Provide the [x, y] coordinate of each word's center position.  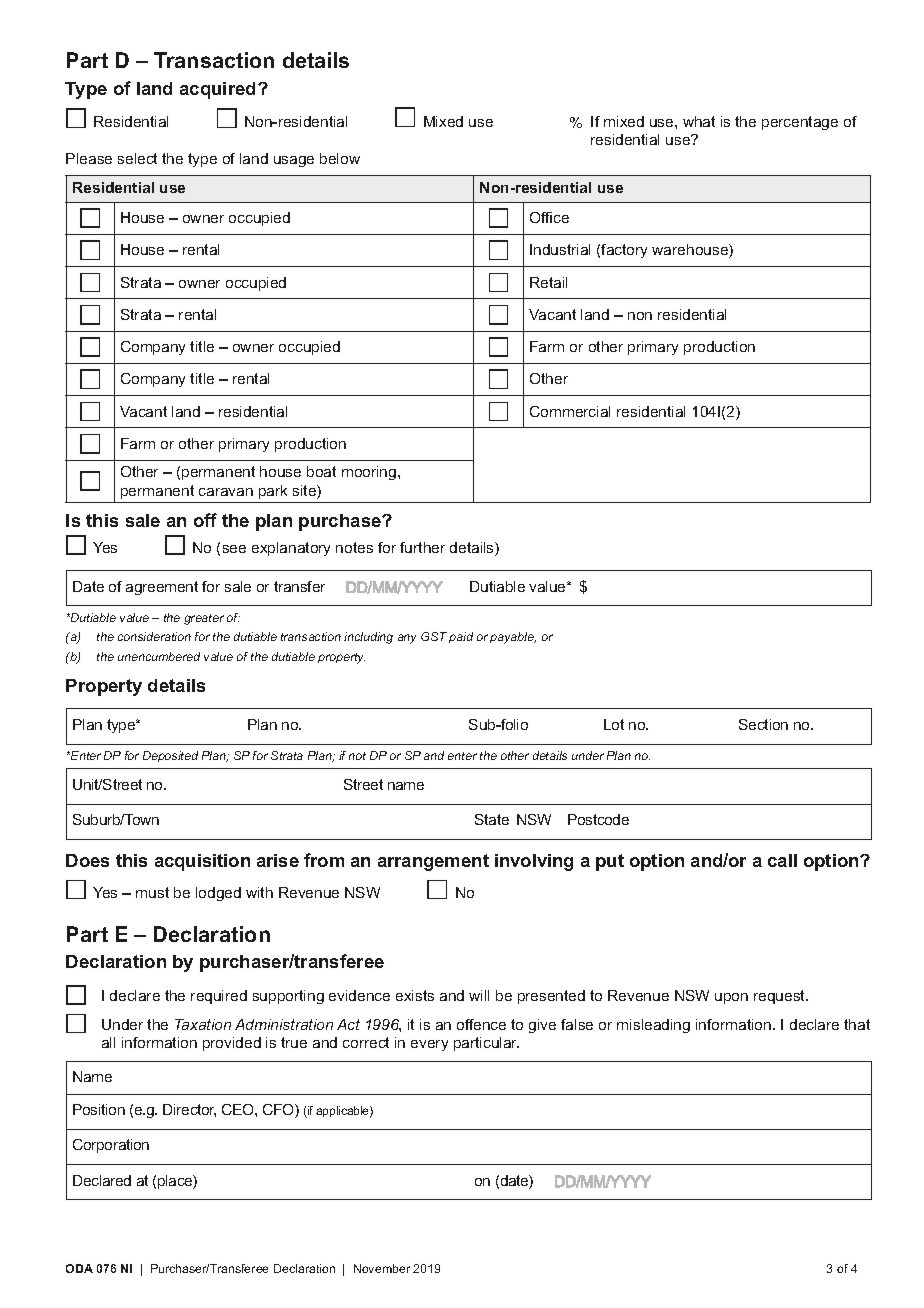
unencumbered [159, 656]
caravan [226, 492]
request [781, 997]
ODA [79, 1268]
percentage [800, 123]
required [219, 997]
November [382, 1268]
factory [624, 251]
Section [763, 724]
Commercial [570, 411]
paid [461, 637]
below [340, 158]
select [137, 158]
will [479, 995]
